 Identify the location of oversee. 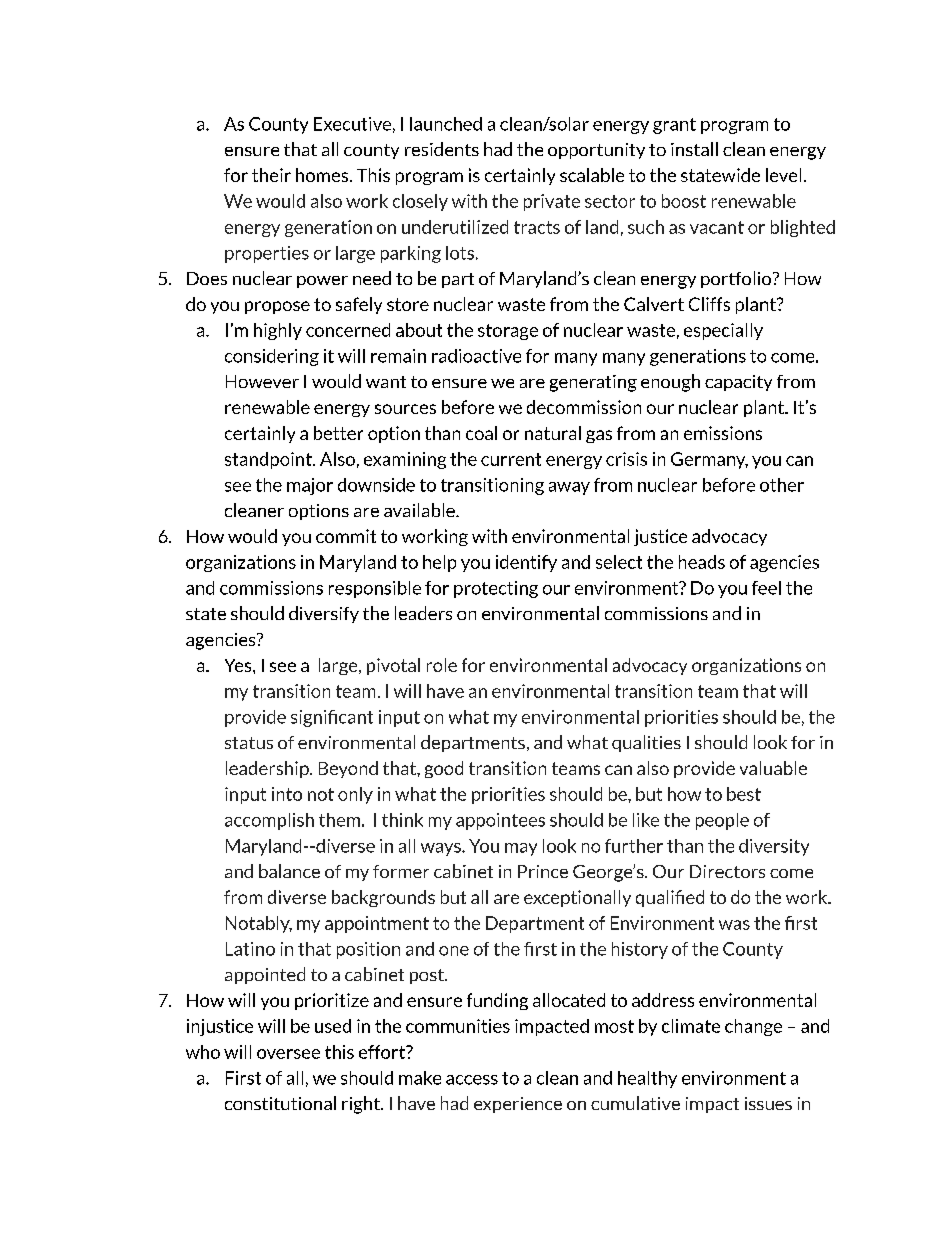
(288, 1054).
